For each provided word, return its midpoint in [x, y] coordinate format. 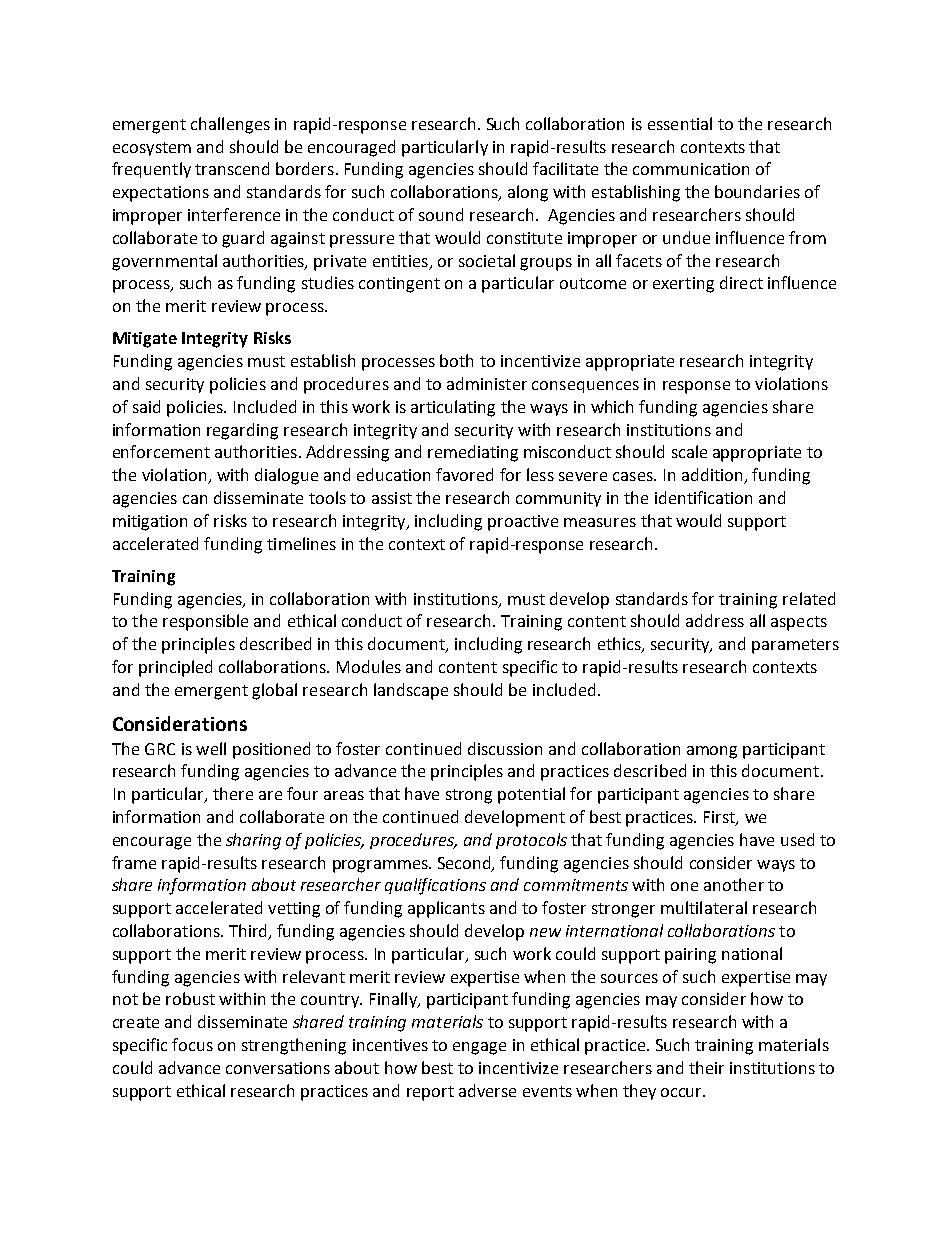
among [712, 752]
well [211, 748]
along [528, 193]
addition [713, 476]
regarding [242, 431]
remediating [473, 453]
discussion [505, 748]
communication [691, 169]
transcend [232, 168]
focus [192, 1044]
